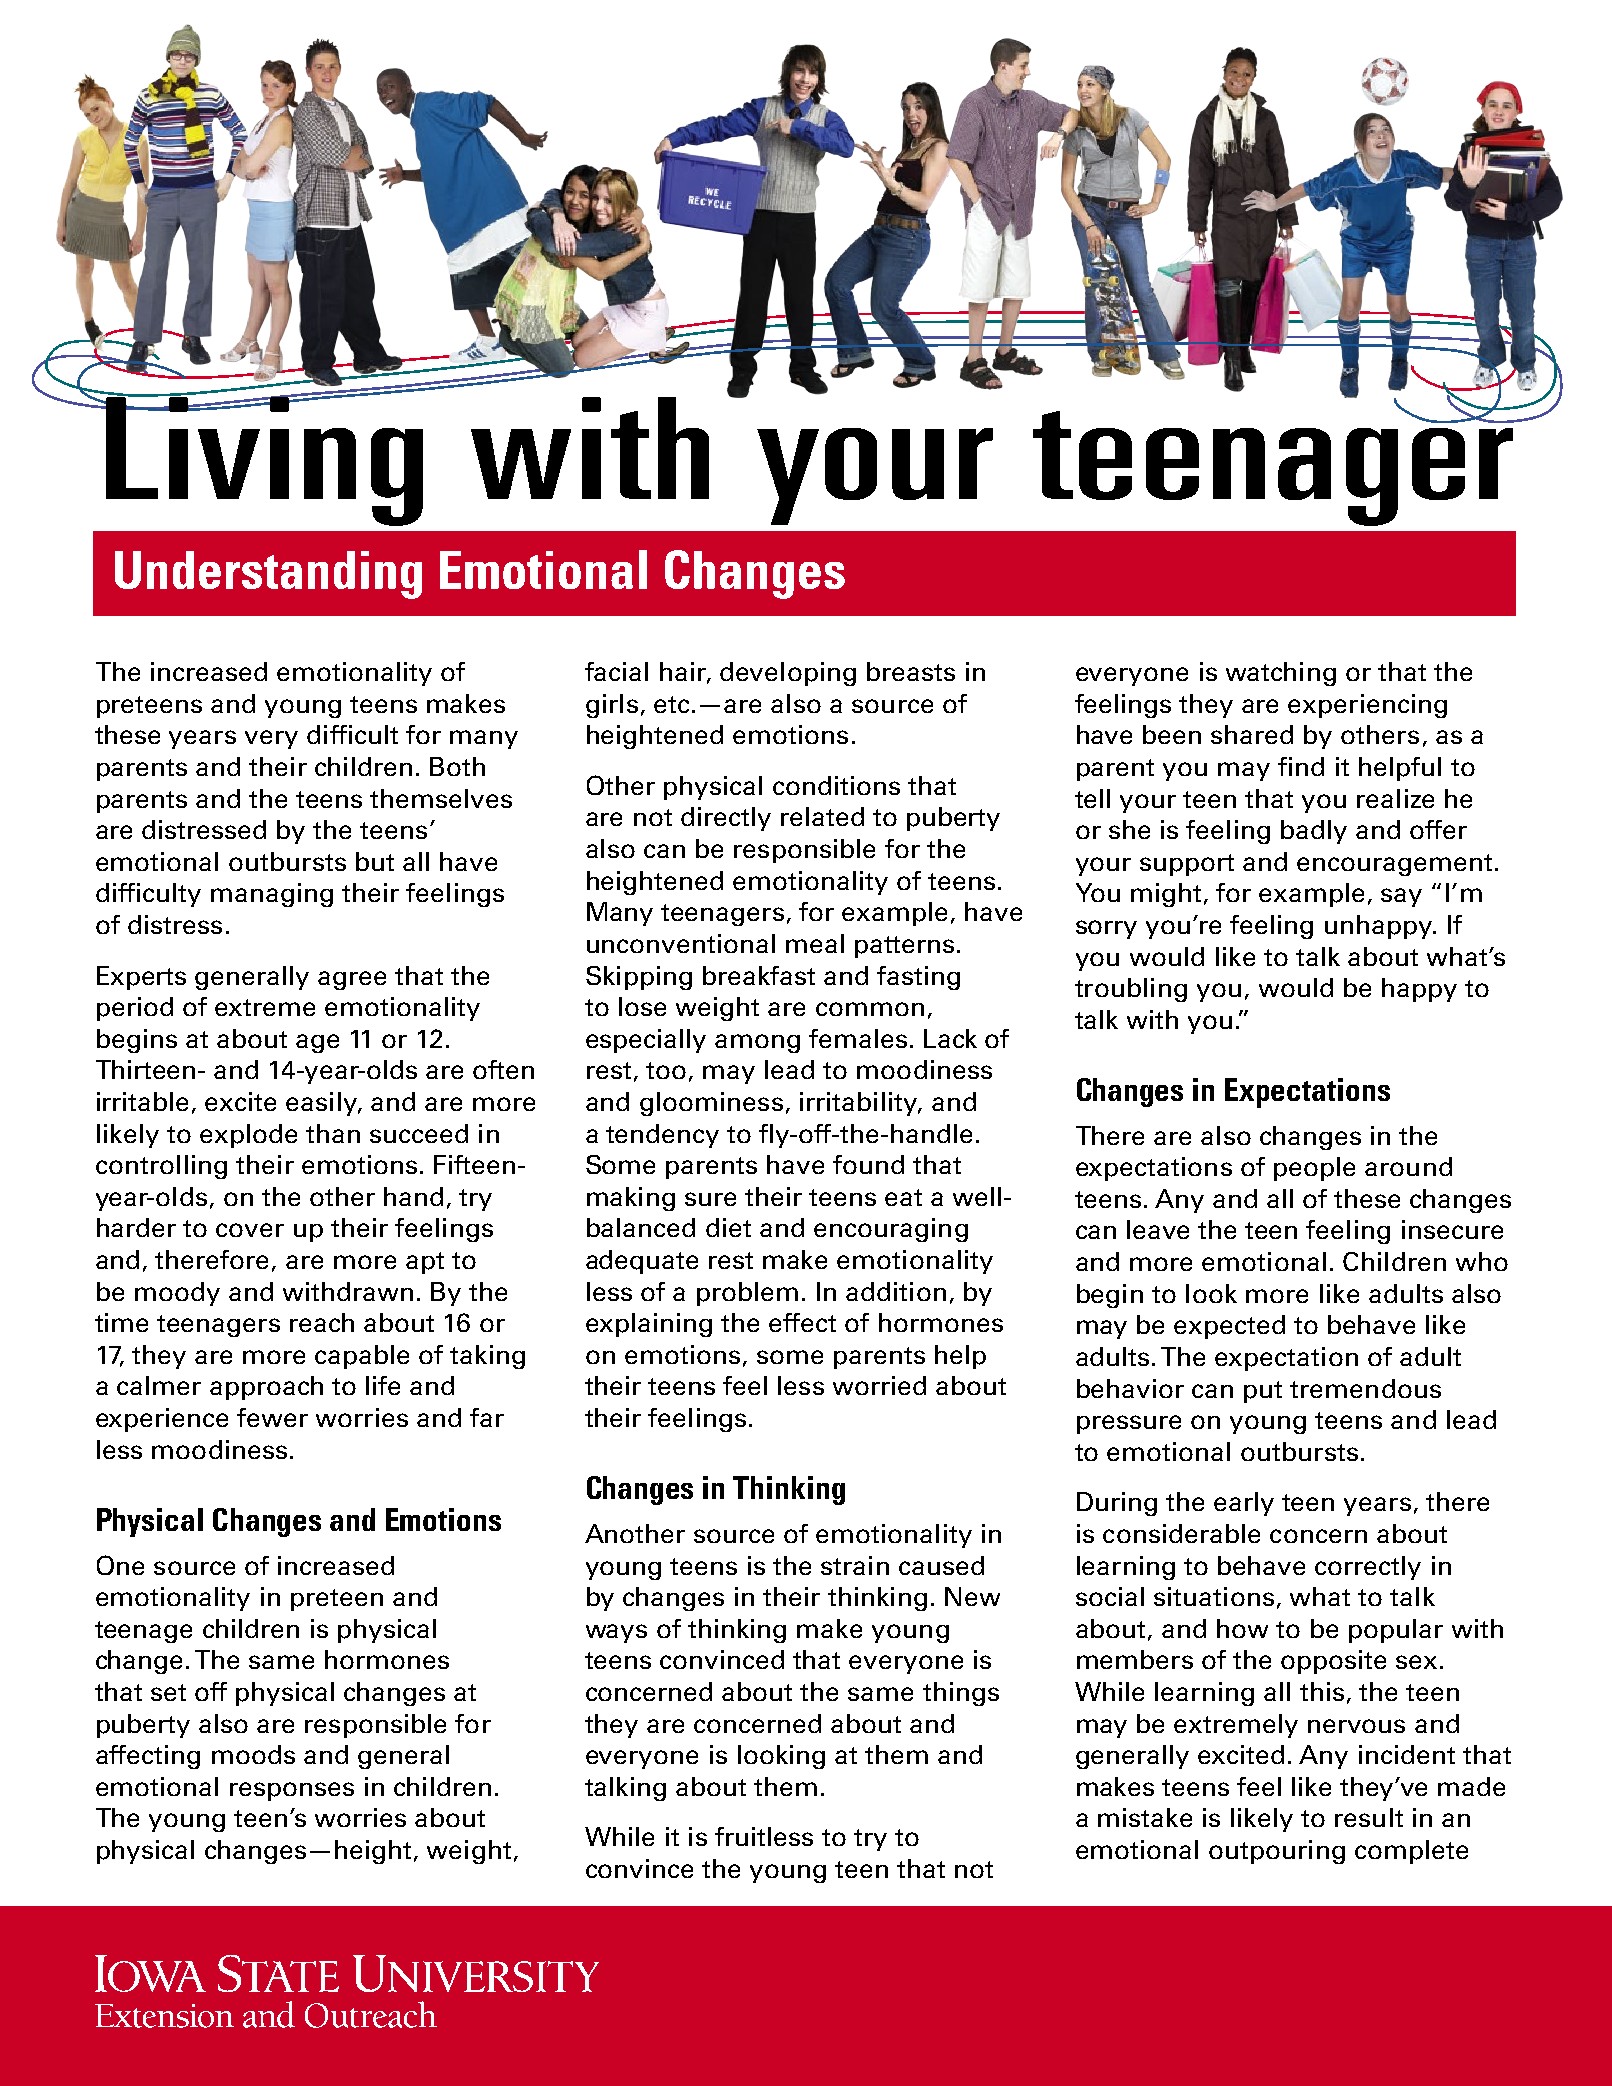 The width and height of the screenshot is (1612, 2086). I want to click on related, so click(822, 816).
